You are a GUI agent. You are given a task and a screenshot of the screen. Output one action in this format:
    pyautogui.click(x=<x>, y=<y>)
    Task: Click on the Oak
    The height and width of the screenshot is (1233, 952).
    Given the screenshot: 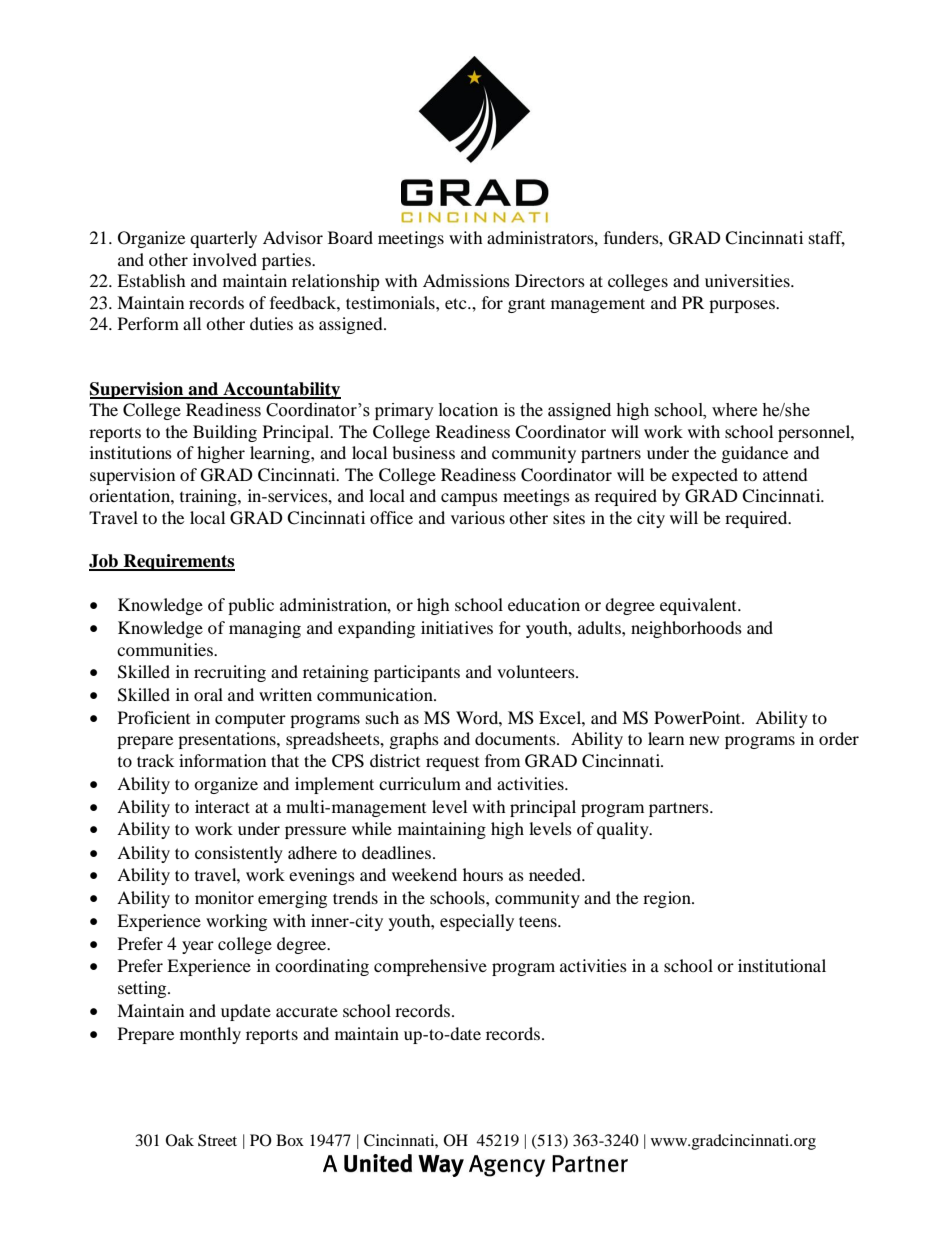 What is the action you would take?
    pyautogui.click(x=180, y=1140)
